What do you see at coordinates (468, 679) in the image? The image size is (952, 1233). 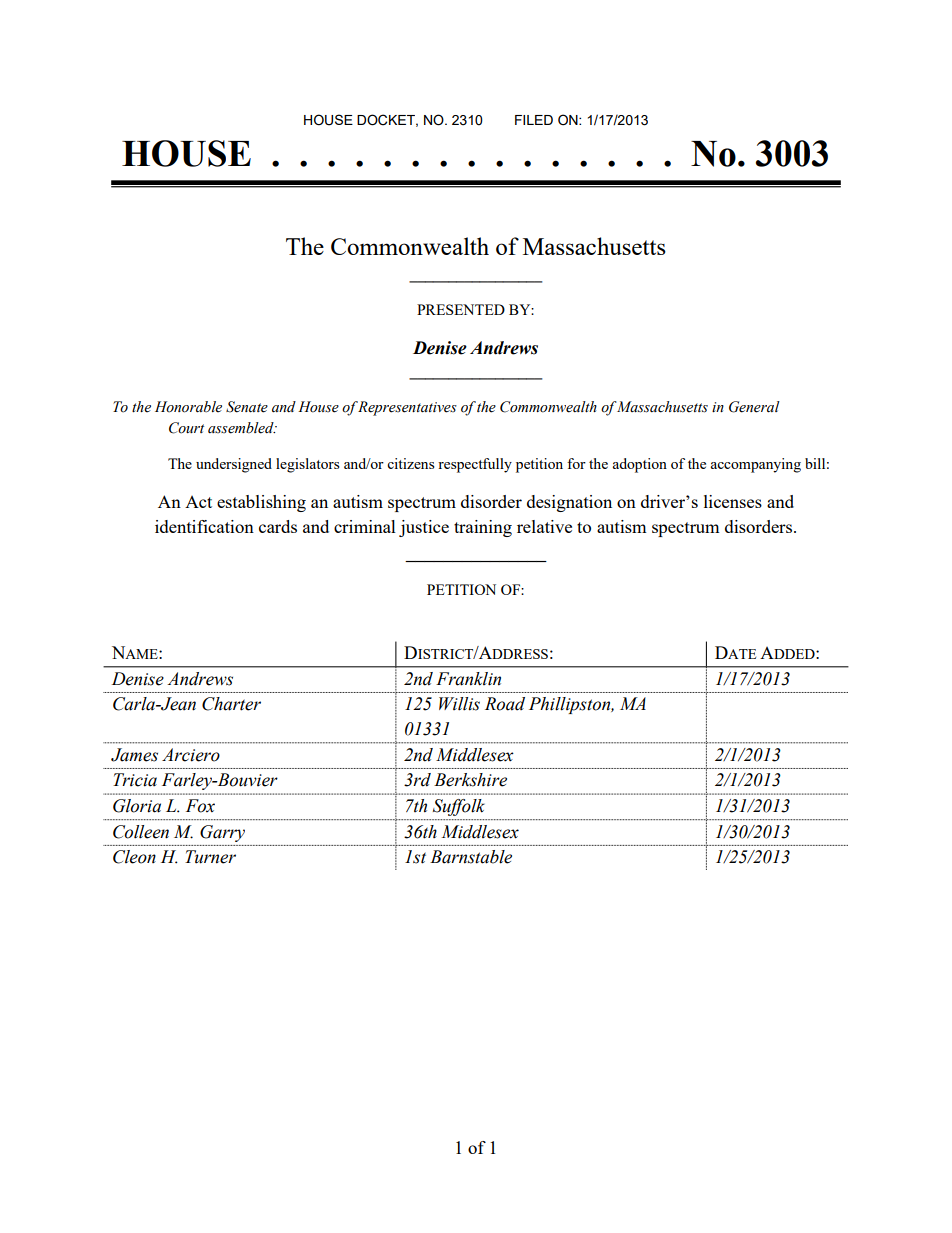 I see `Franklin` at bounding box center [468, 679].
